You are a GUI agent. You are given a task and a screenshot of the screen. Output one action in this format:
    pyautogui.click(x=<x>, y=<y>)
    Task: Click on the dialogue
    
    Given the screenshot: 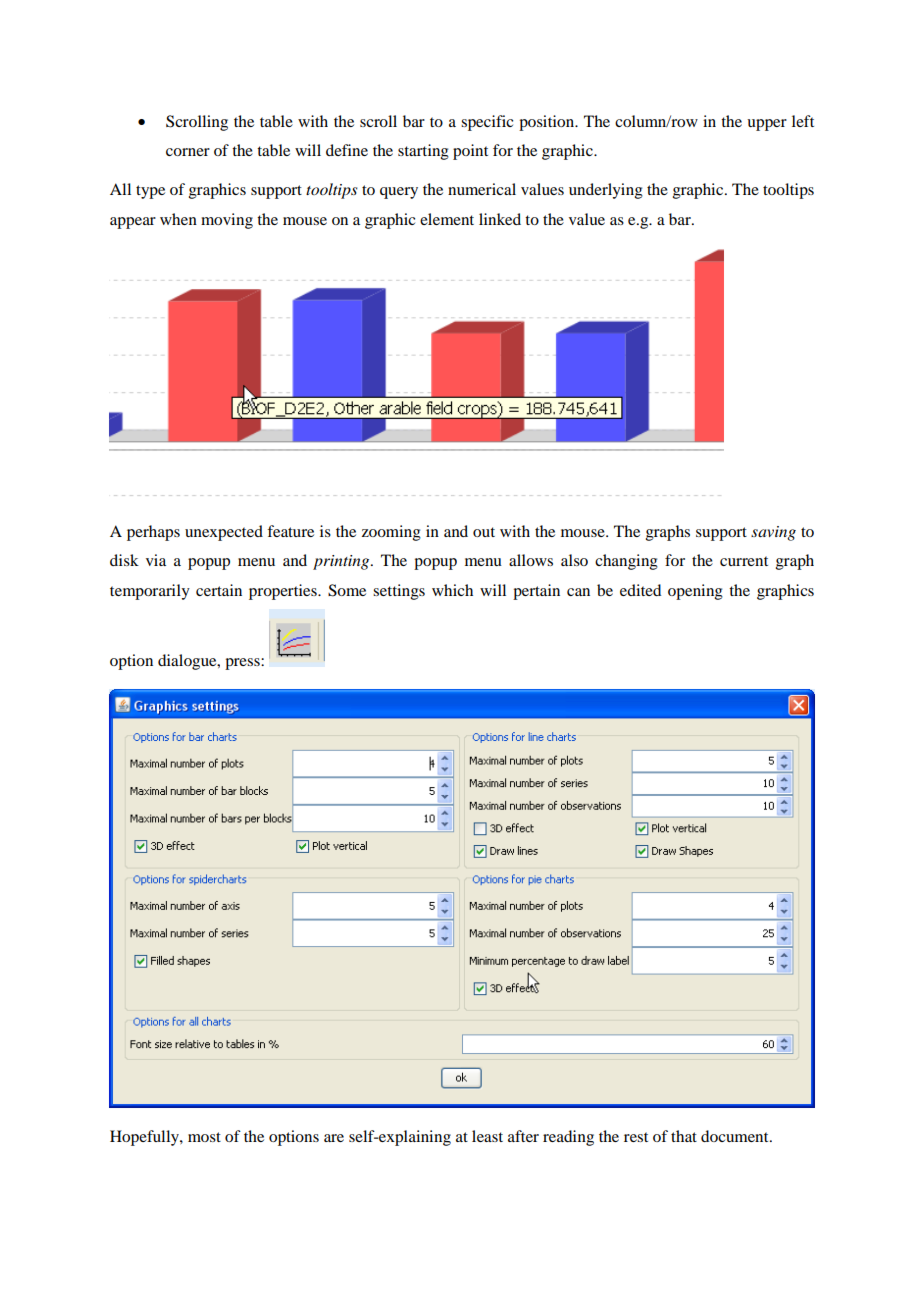 What is the action you would take?
    pyautogui.click(x=188, y=662)
